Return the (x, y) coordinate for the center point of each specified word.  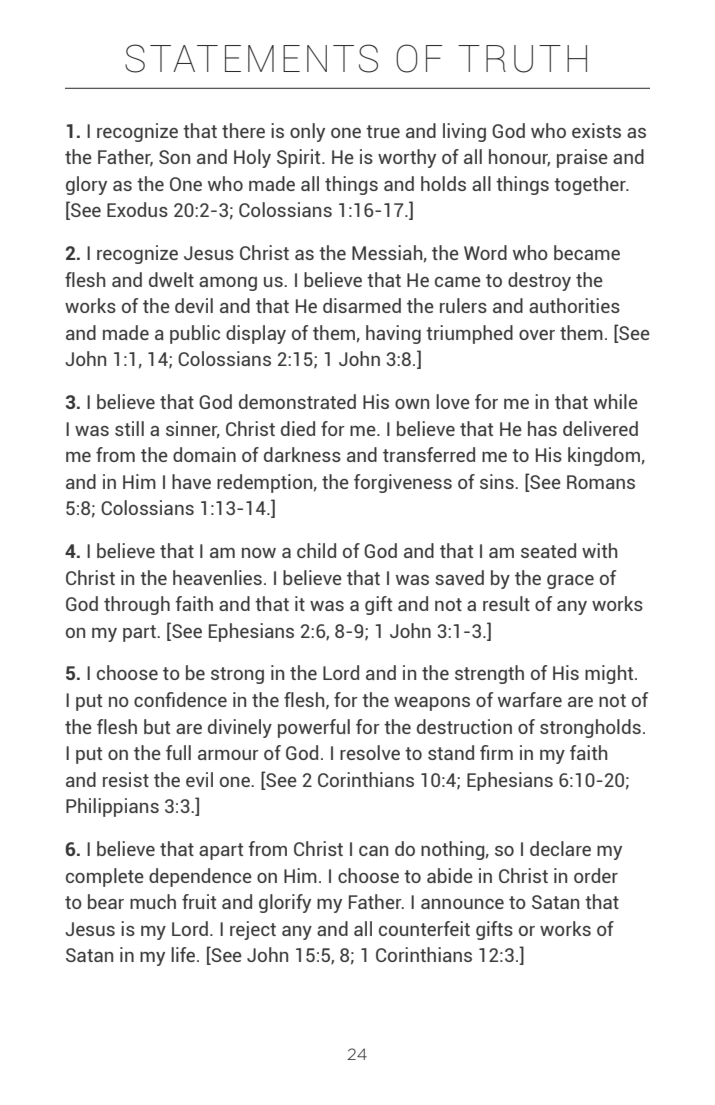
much (153, 901)
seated (548, 550)
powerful (314, 728)
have (191, 481)
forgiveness (403, 483)
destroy (539, 281)
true (383, 131)
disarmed (362, 305)
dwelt (171, 279)
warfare (530, 699)
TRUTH (522, 59)
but (157, 726)
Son (174, 157)
